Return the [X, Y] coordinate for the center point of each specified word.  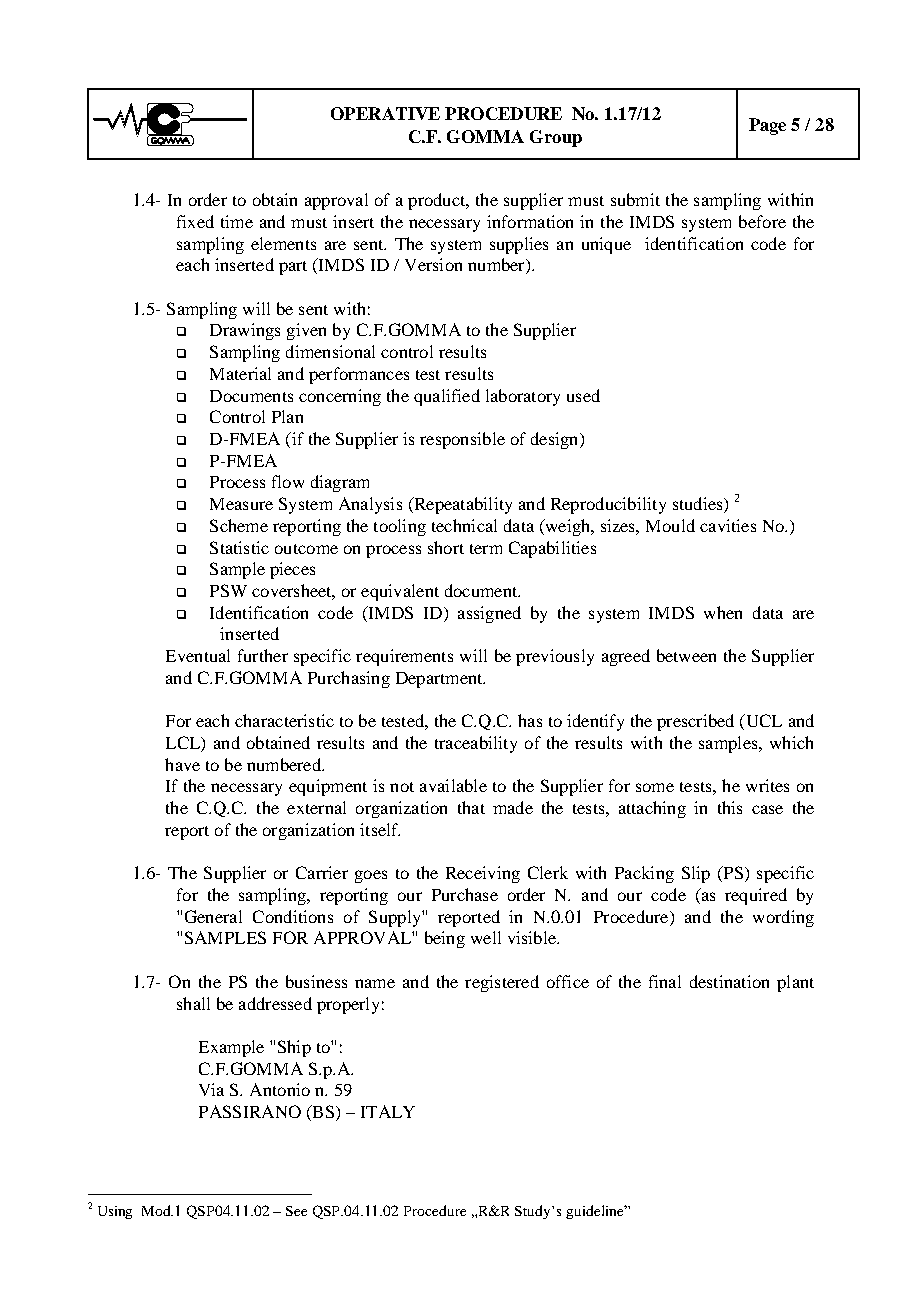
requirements [404, 657]
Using [115, 1212]
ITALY [388, 1111]
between [686, 655]
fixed [195, 221]
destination [729, 981]
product [438, 201]
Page [767, 126]
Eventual [198, 655]
